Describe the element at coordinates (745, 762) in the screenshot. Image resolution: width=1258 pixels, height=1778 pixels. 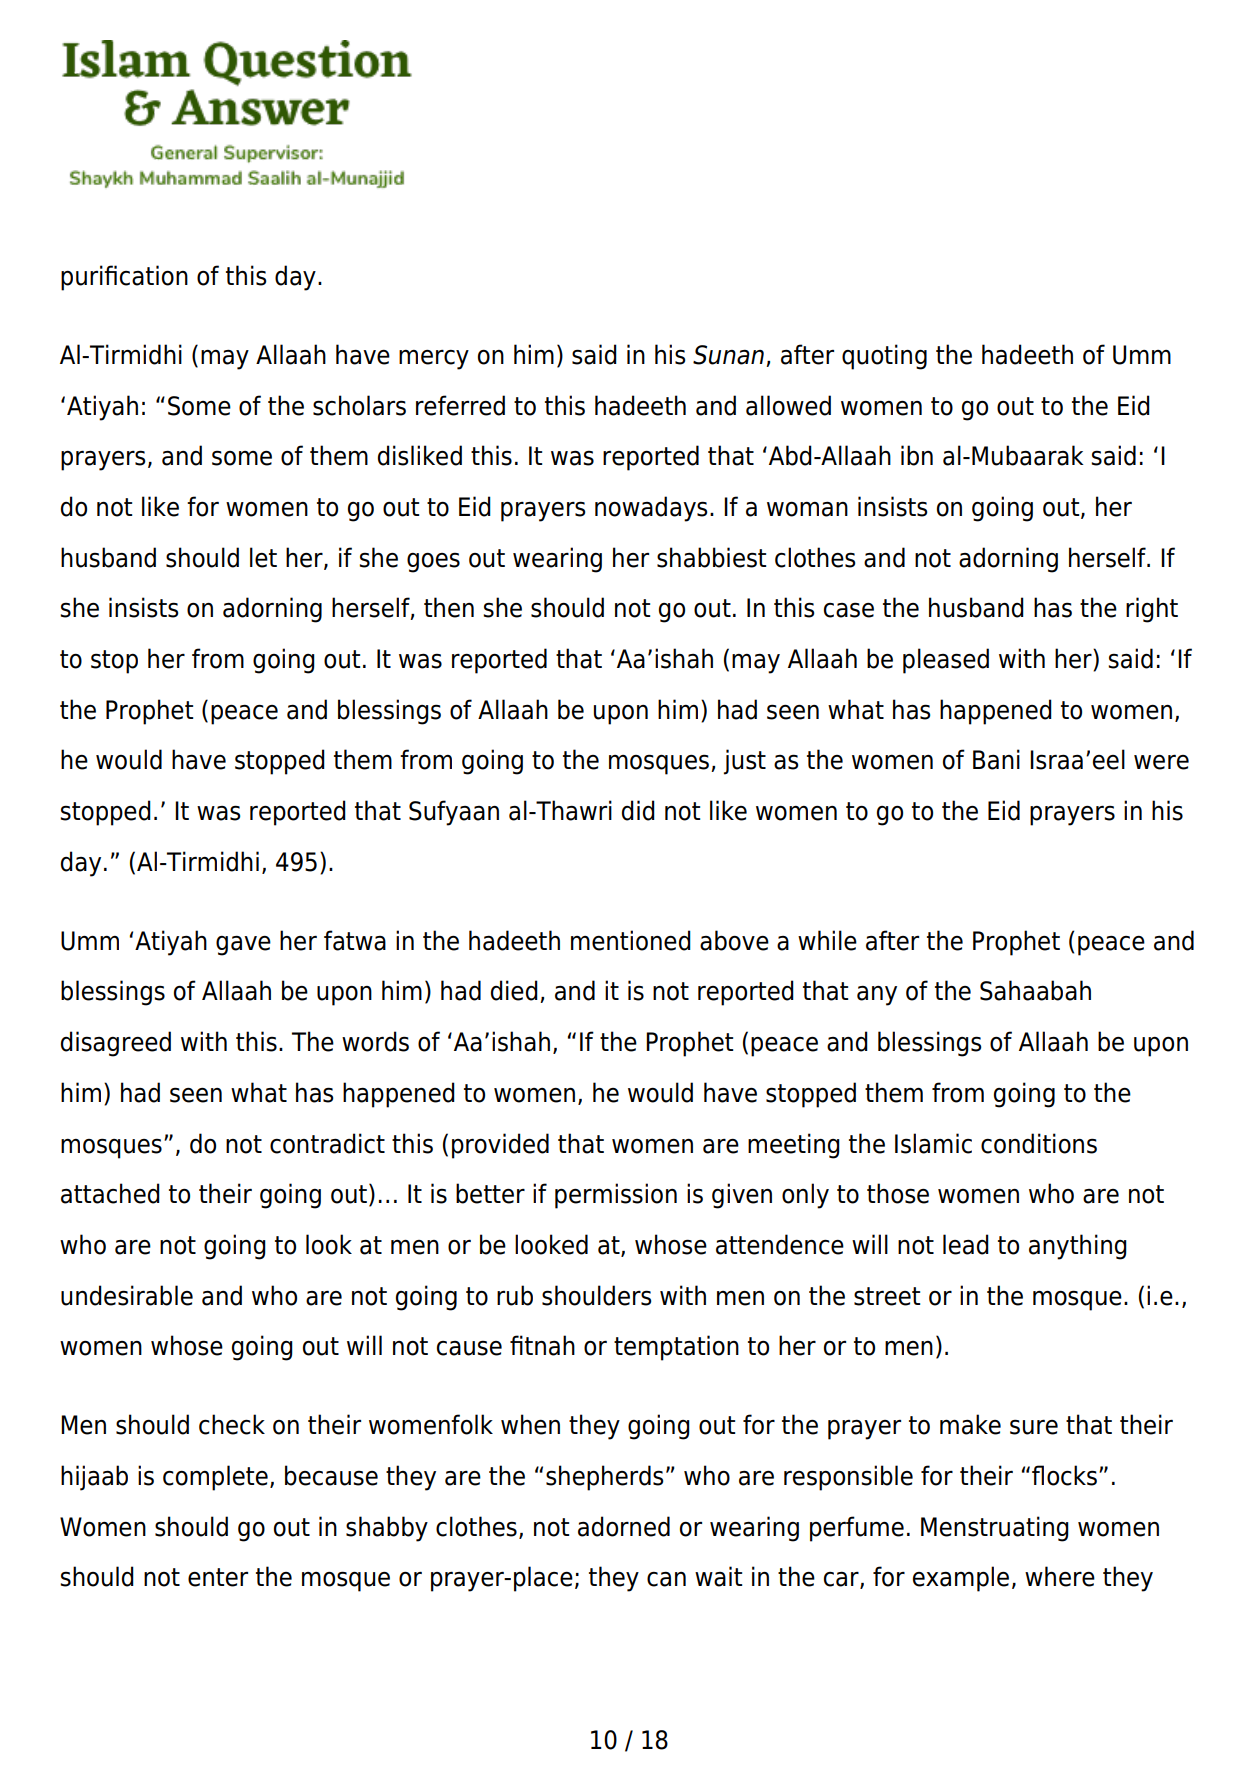
I see `just` at that location.
